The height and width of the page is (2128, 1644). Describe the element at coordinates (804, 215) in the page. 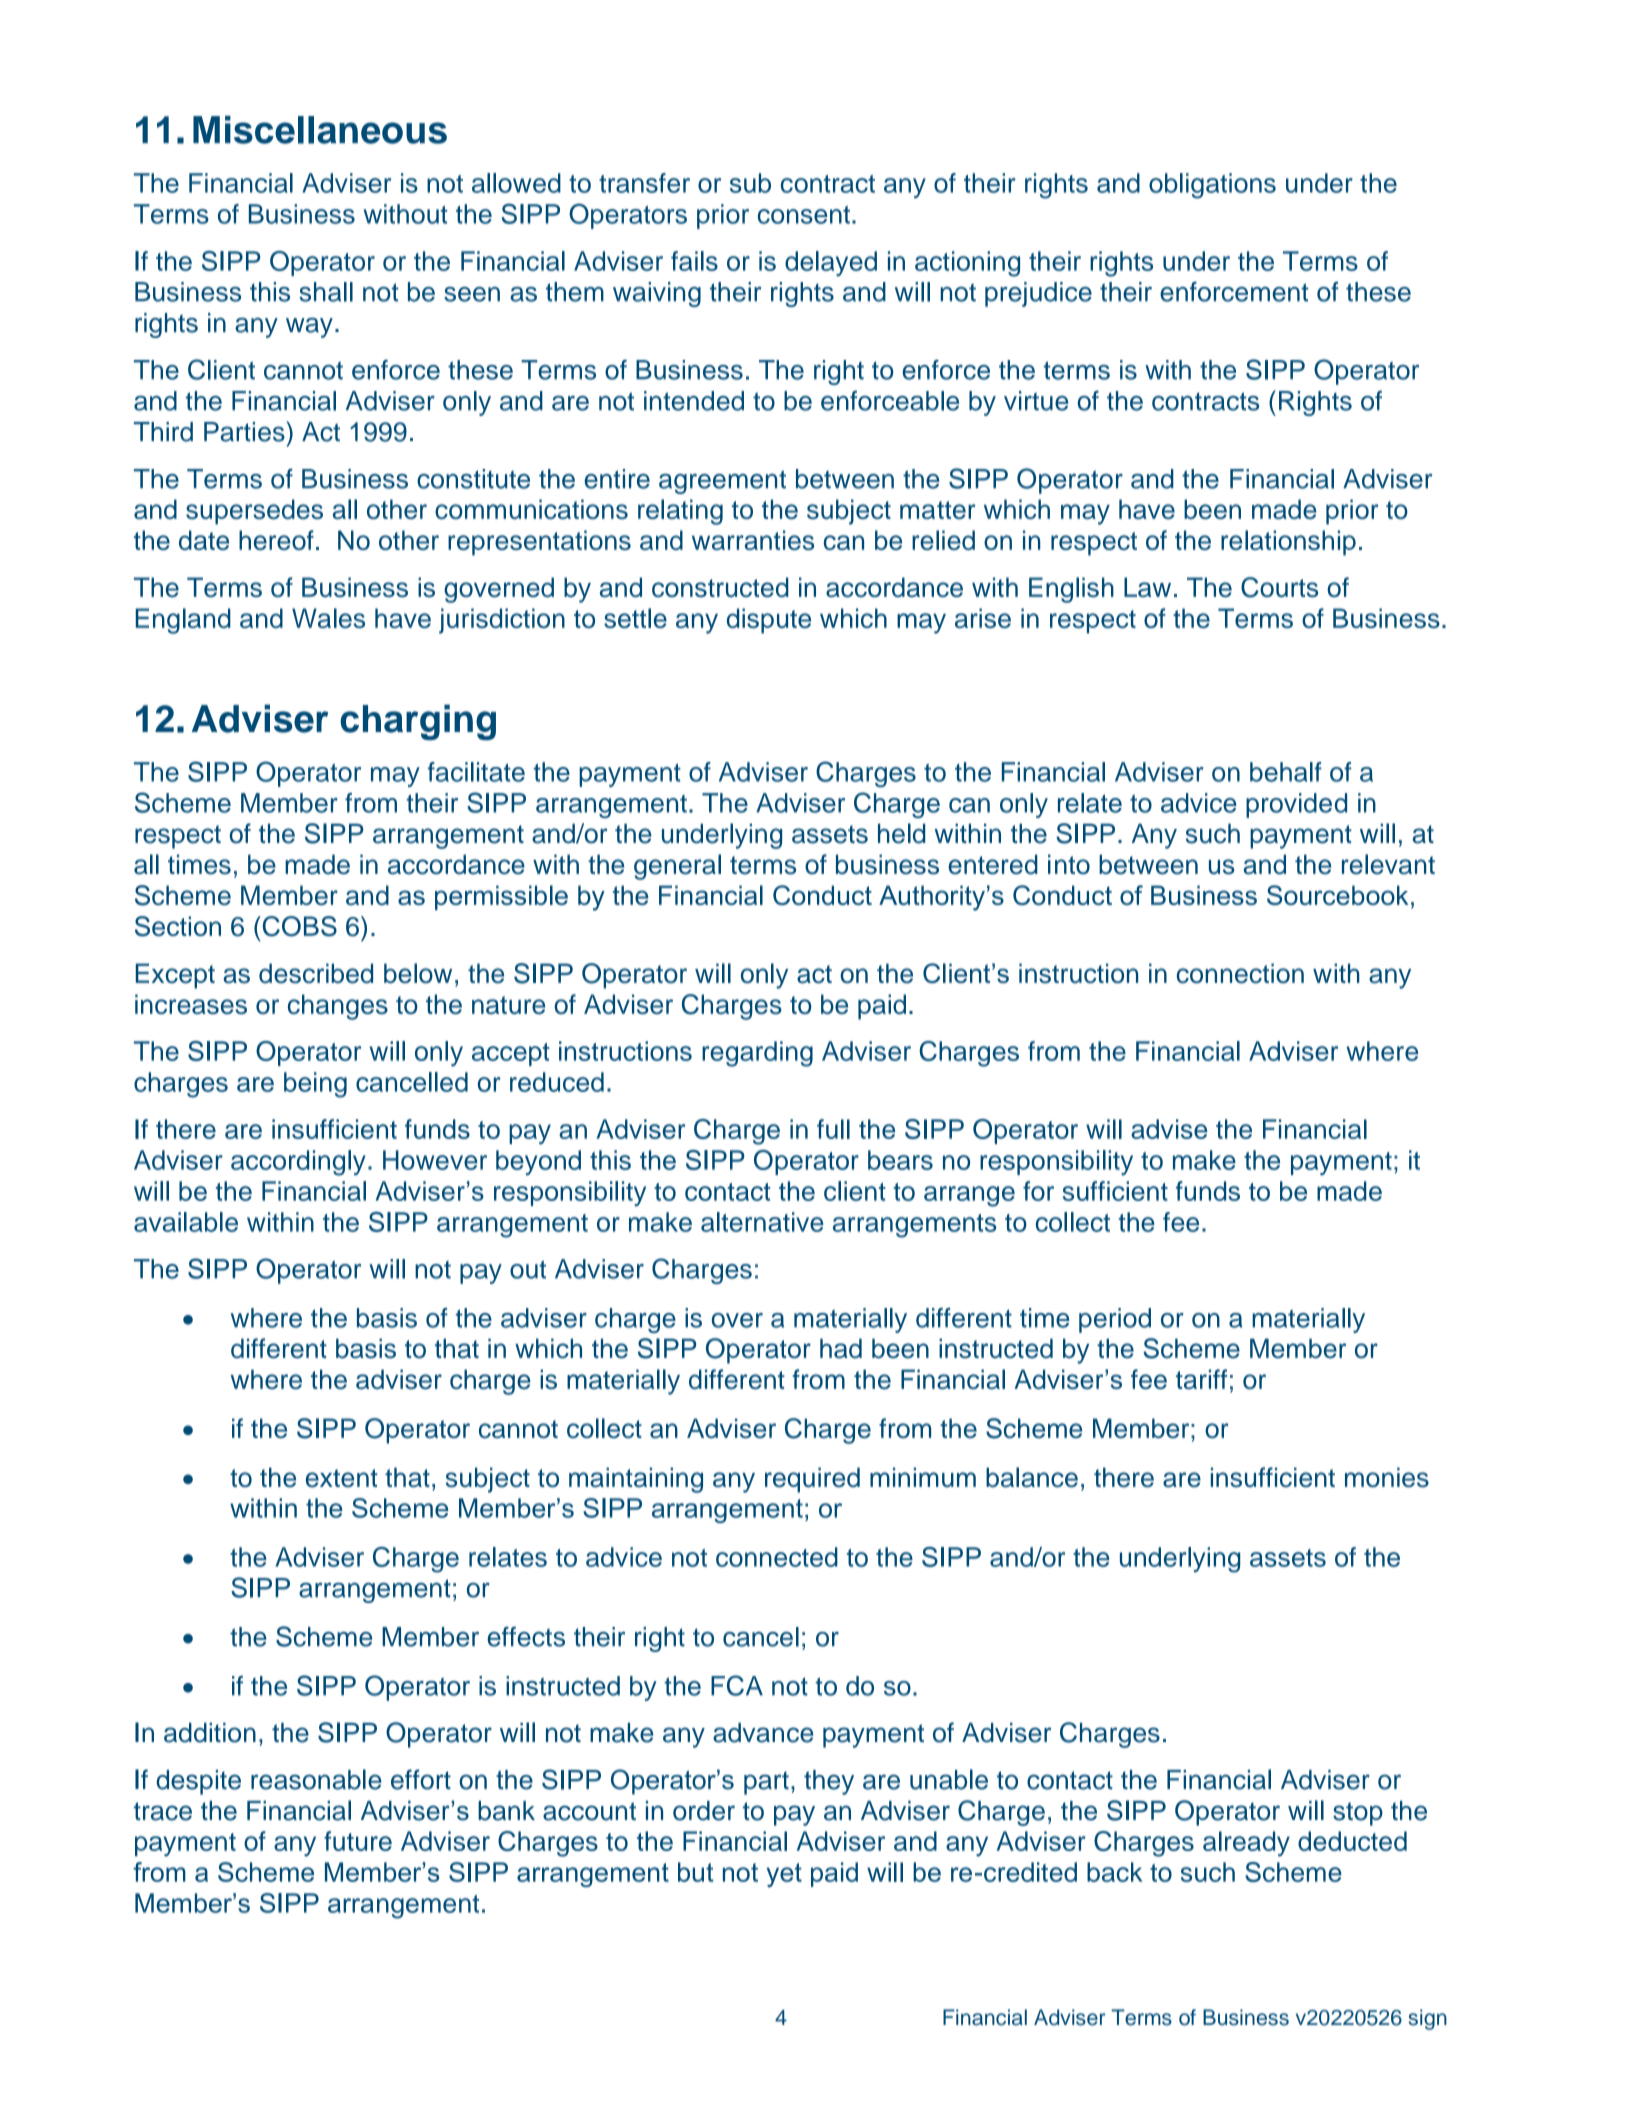

I see `consent` at that location.
